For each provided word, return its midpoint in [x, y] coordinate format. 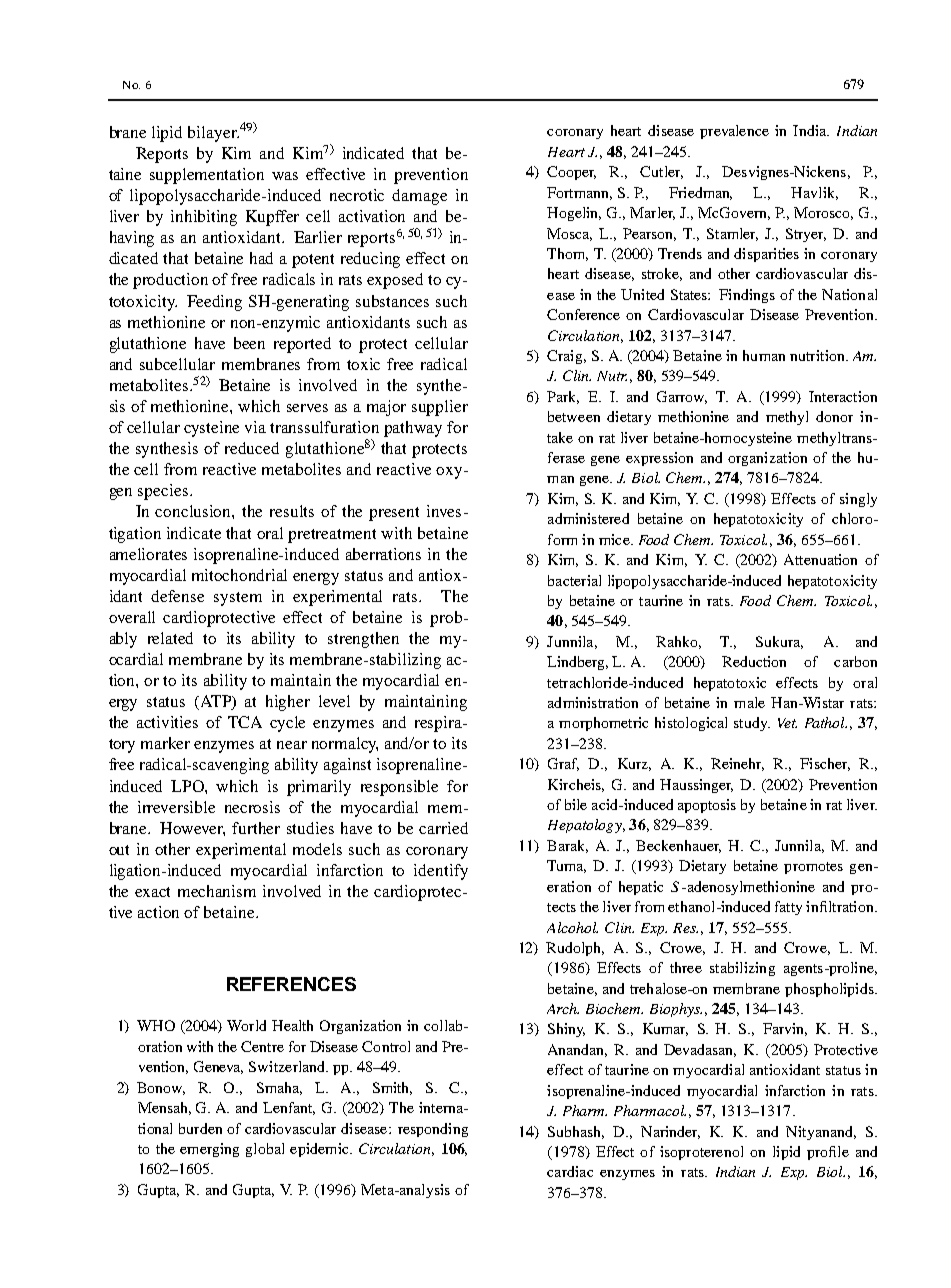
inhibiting [204, 218]
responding [433, 1130]
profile [828, 1153]
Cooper [571, 173]
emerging [209, 1150]
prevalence [734, 132]
